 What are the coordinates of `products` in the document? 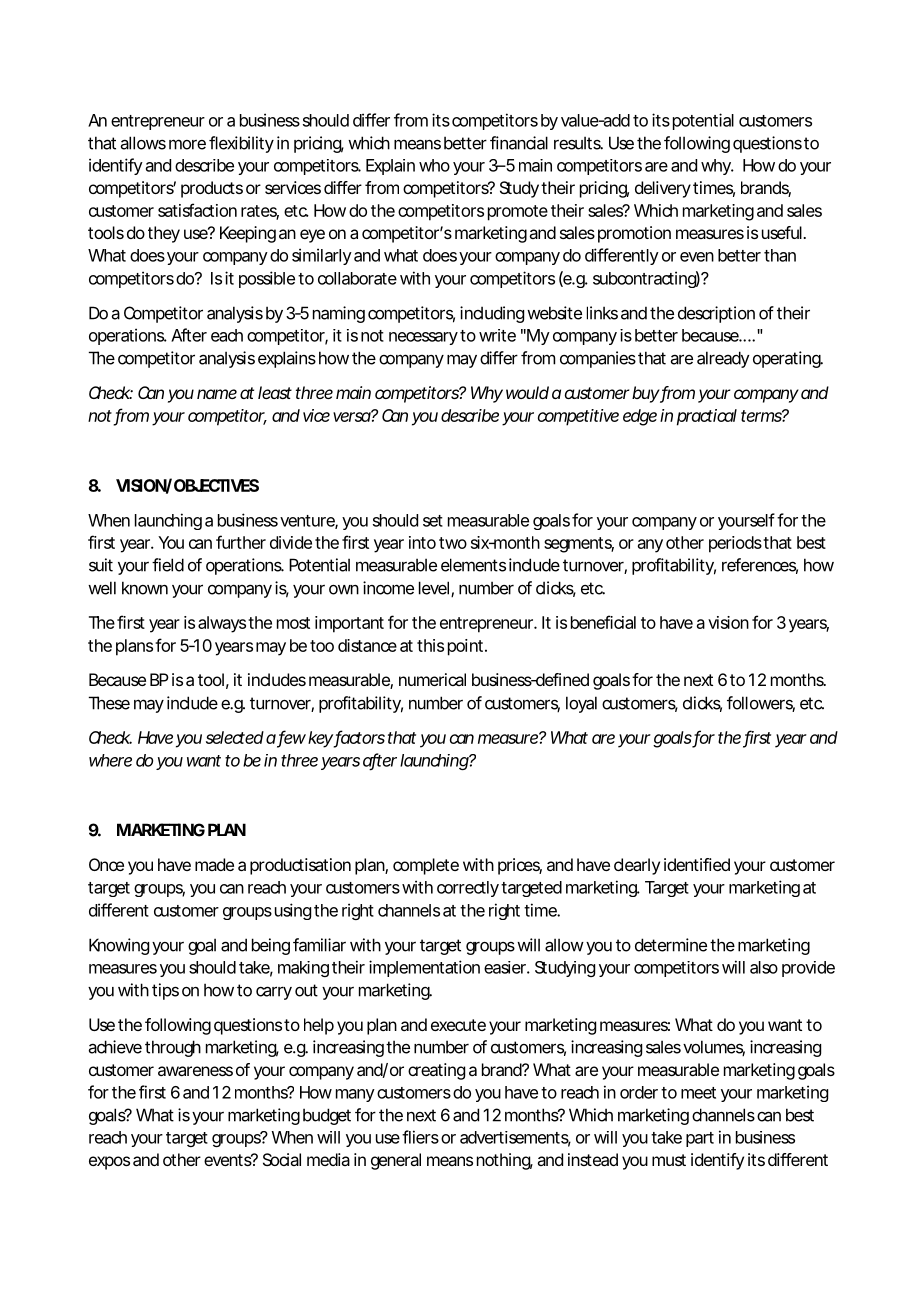 It's located at (212, 189).
